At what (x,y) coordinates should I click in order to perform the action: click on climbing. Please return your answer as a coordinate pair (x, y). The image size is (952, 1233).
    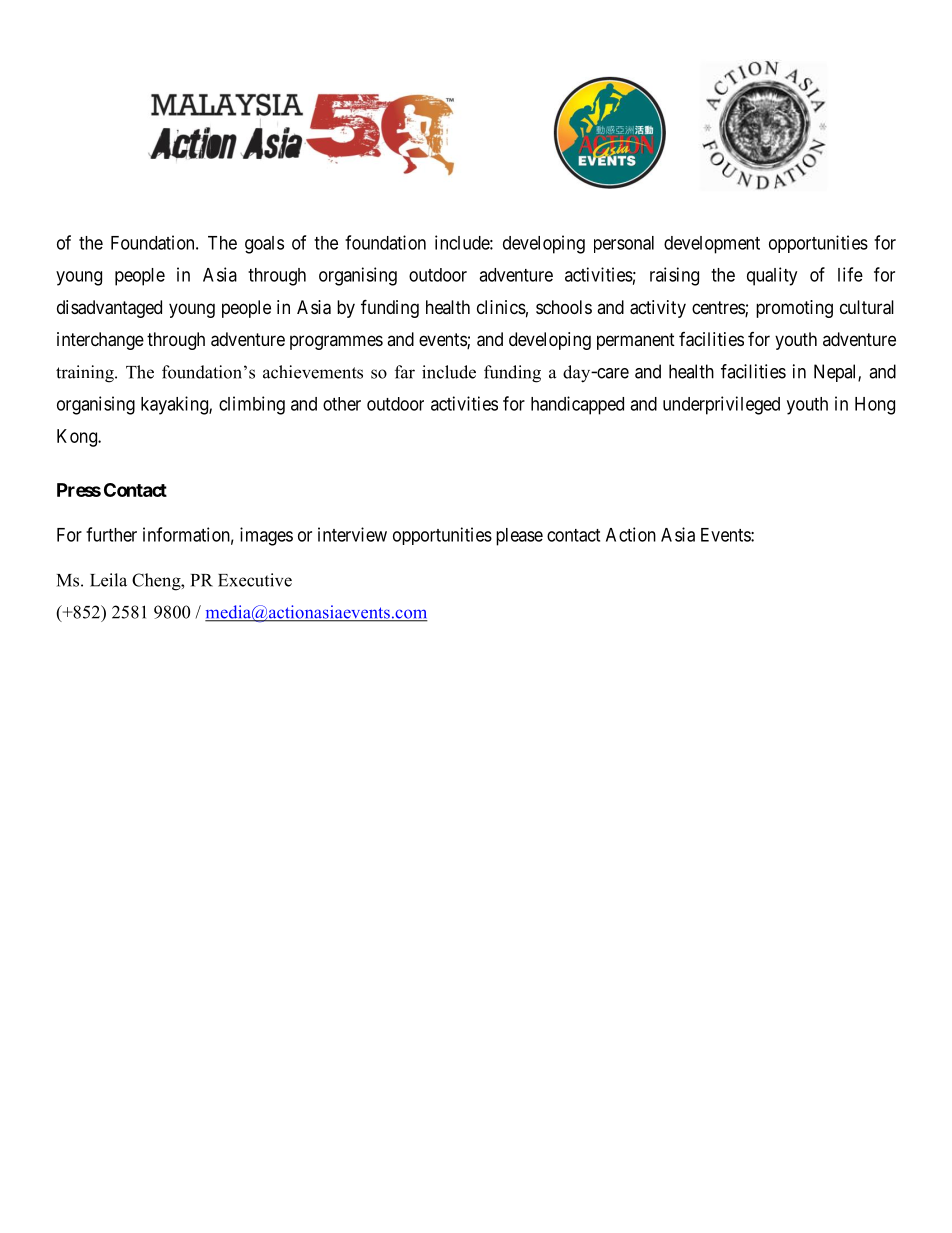
    Looking at the image, I should click on (252, 405).
